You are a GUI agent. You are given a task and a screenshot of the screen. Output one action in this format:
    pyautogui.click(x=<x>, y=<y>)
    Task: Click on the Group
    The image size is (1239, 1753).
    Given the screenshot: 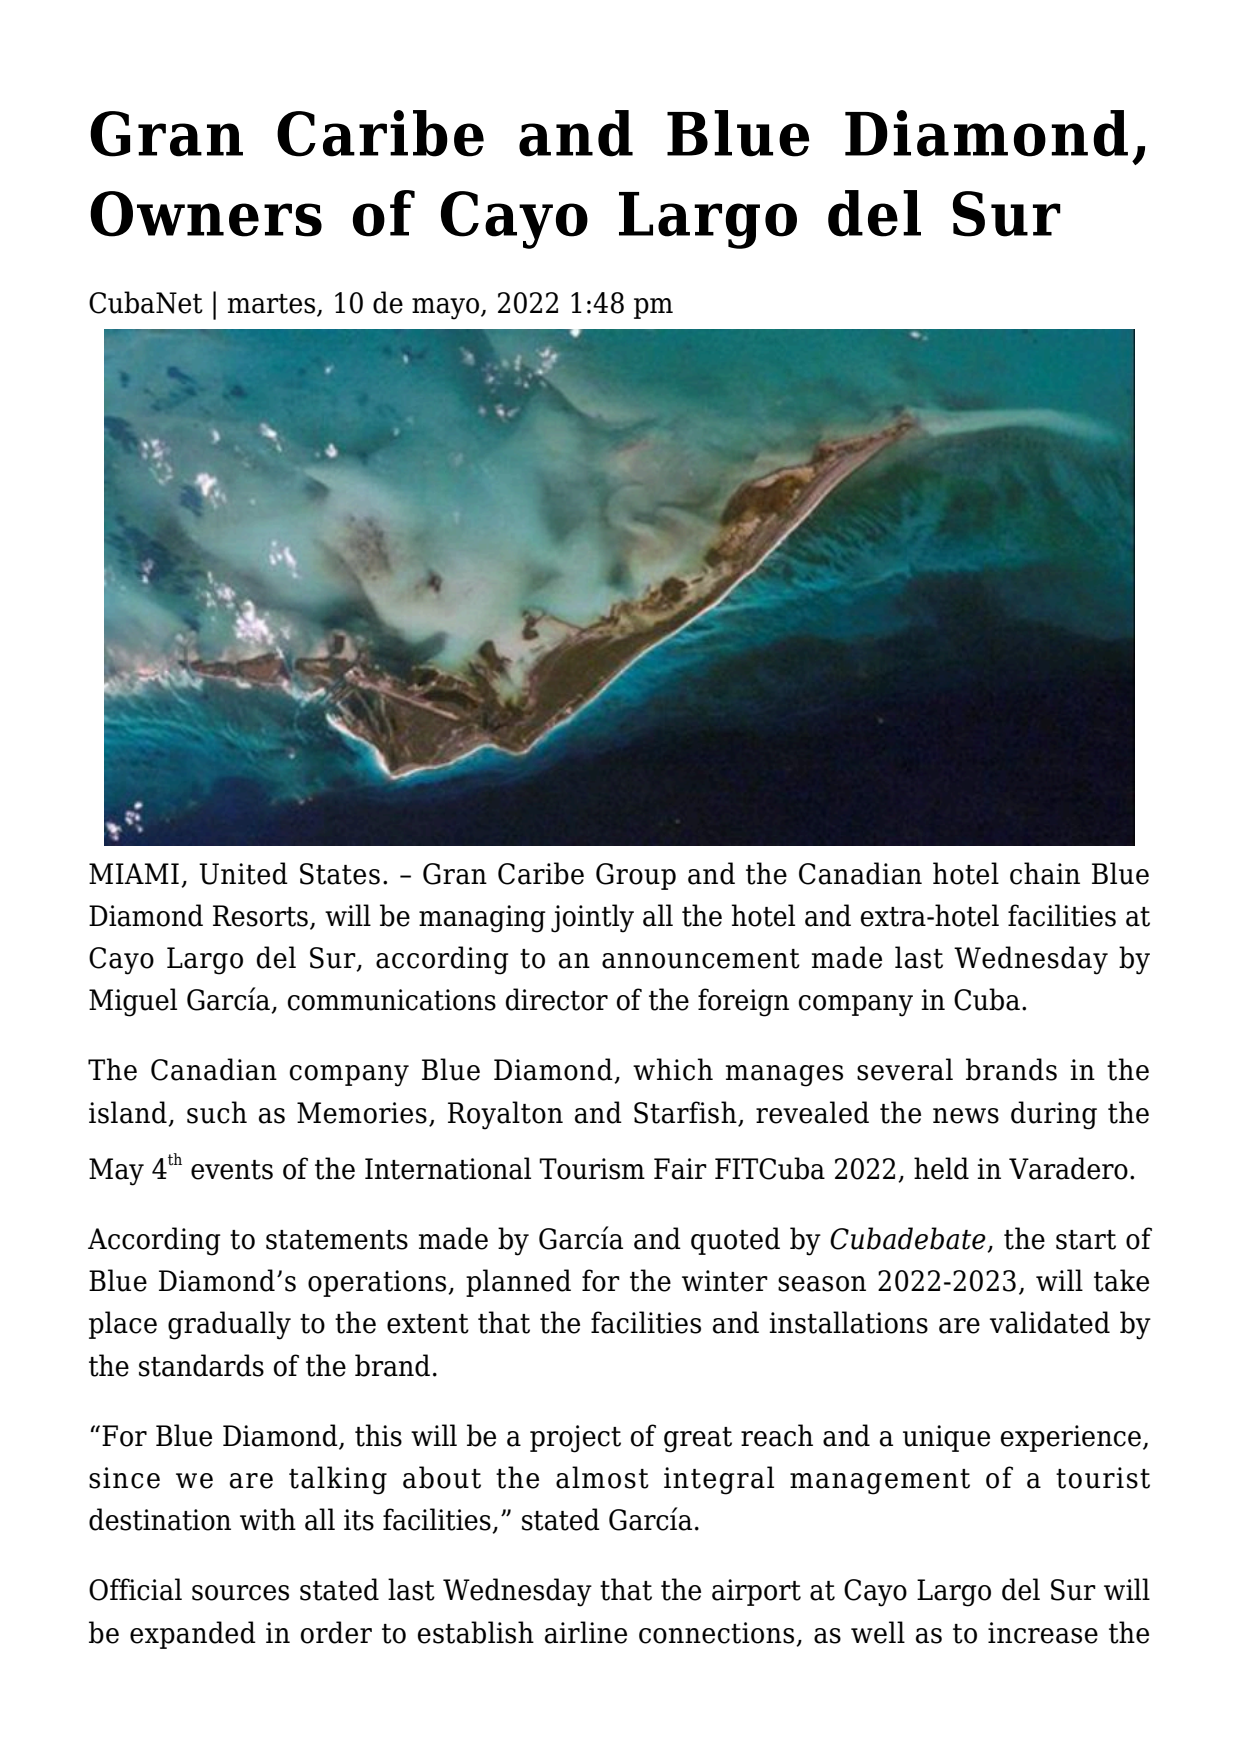 What is the action you would take?
    pyautogui.click(x=636, y=876)
